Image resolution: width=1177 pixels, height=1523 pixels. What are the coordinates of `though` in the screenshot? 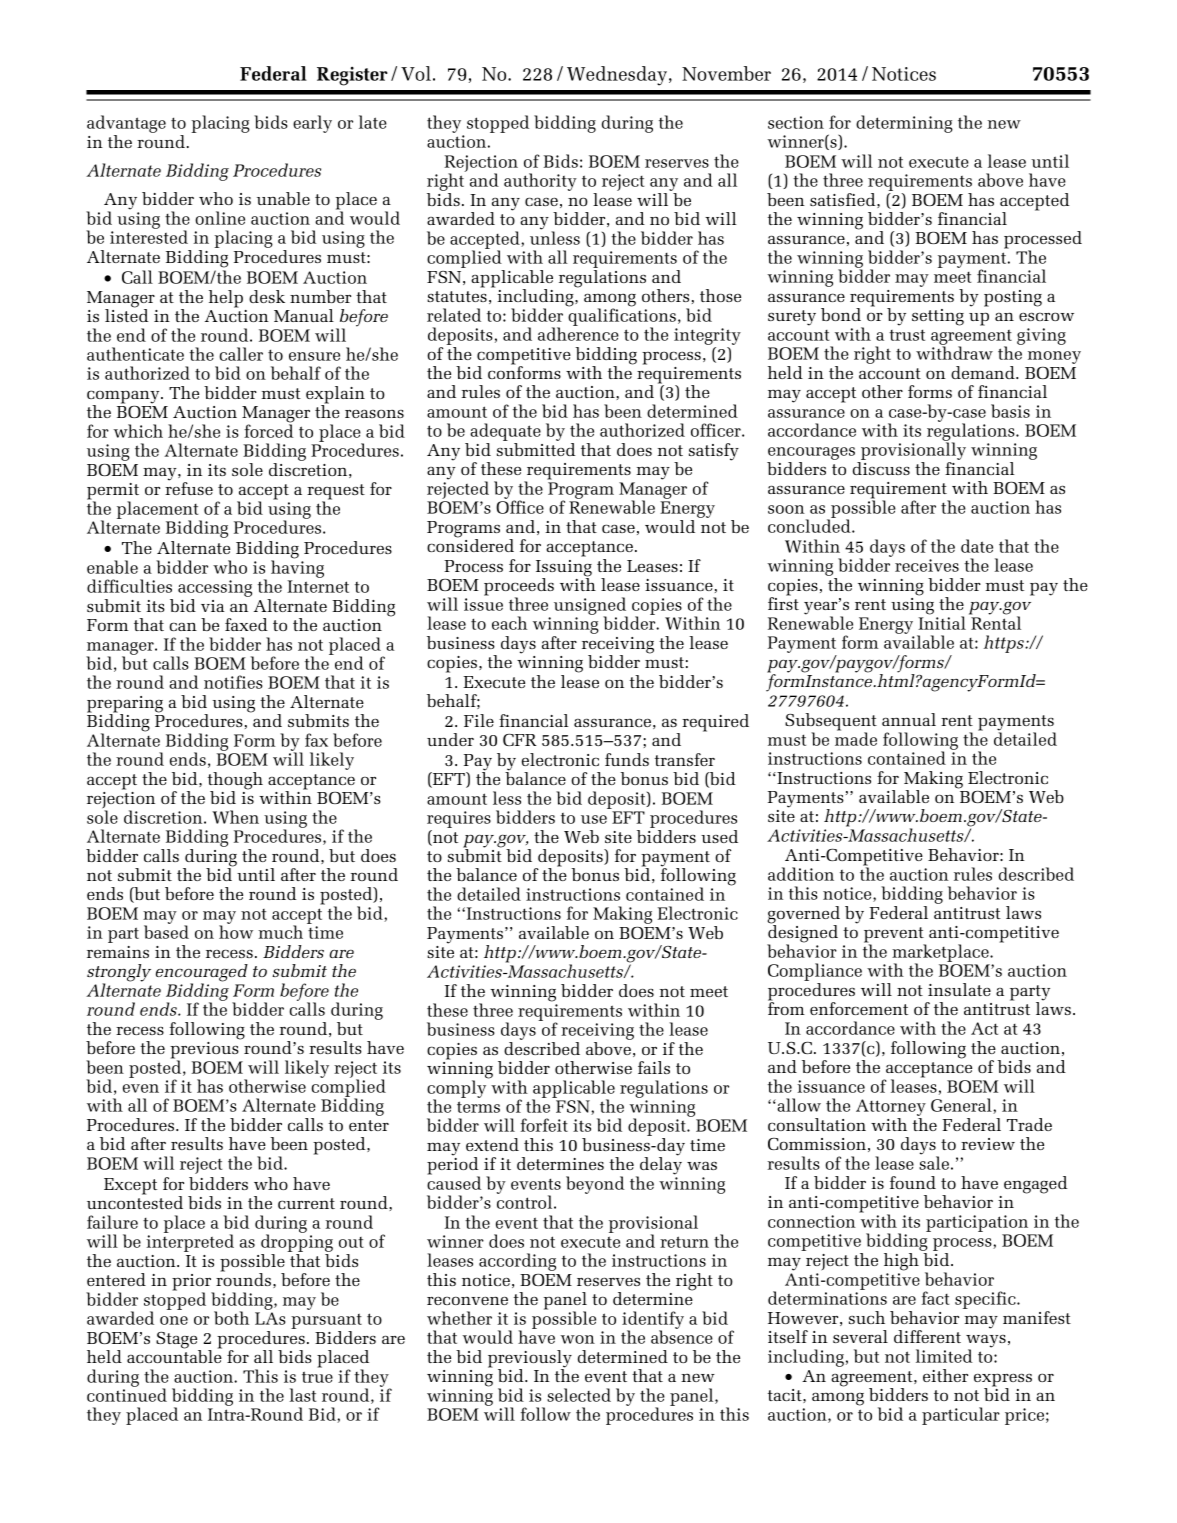 It's located at (235, 782).
